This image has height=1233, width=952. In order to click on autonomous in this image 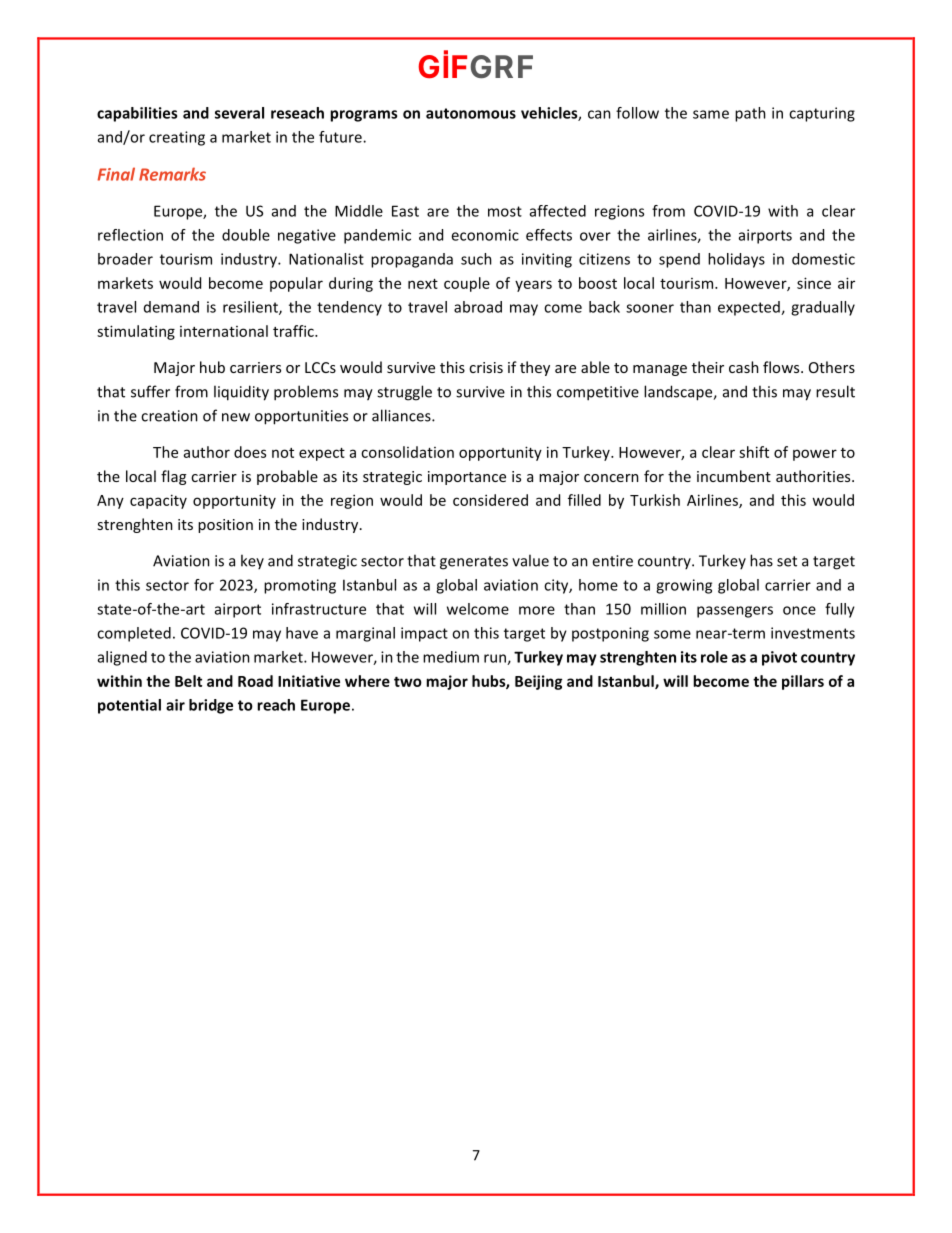, I will do `click(471, 113)`.
